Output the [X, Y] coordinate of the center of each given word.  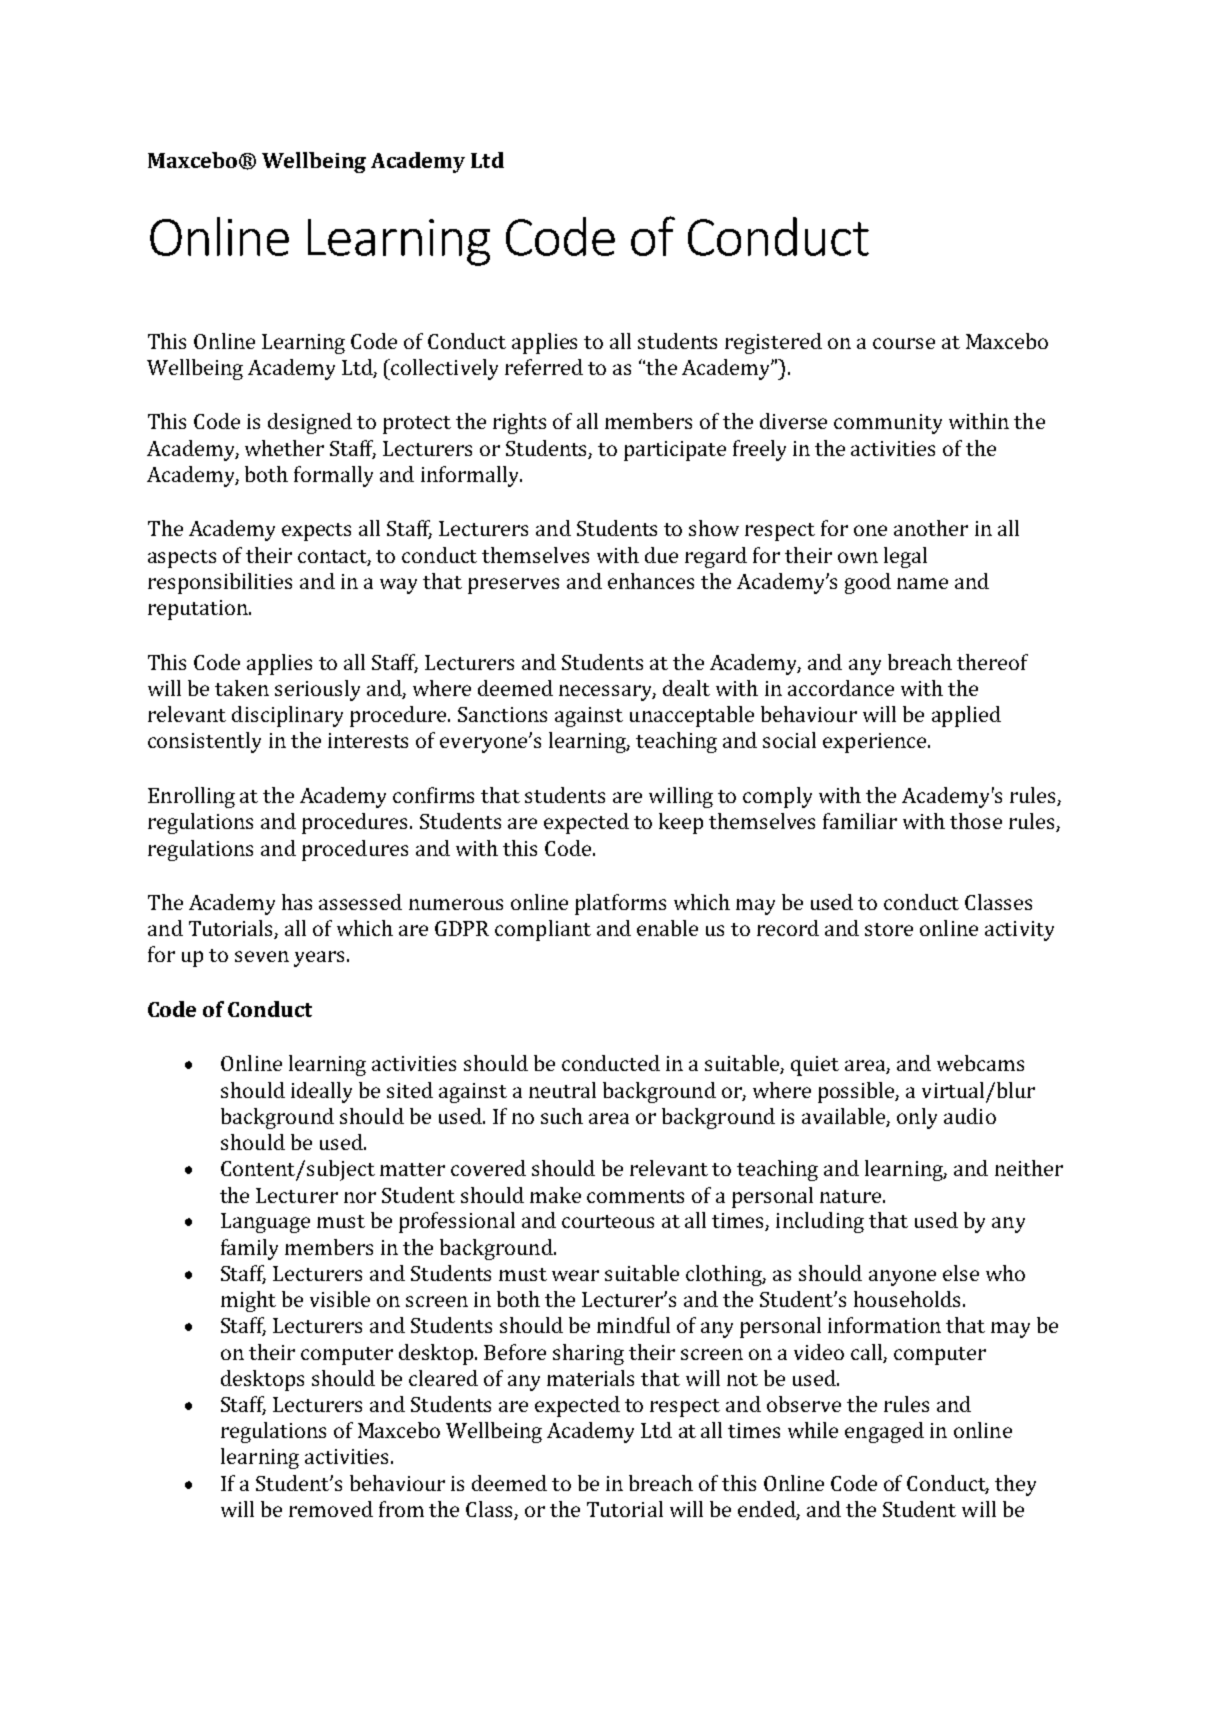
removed [331, 1509]
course [904, 343]
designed [310, 423]
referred [544, 367]
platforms [620, 904]
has [297, 902]
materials [590, 1378]
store [889, 929]
